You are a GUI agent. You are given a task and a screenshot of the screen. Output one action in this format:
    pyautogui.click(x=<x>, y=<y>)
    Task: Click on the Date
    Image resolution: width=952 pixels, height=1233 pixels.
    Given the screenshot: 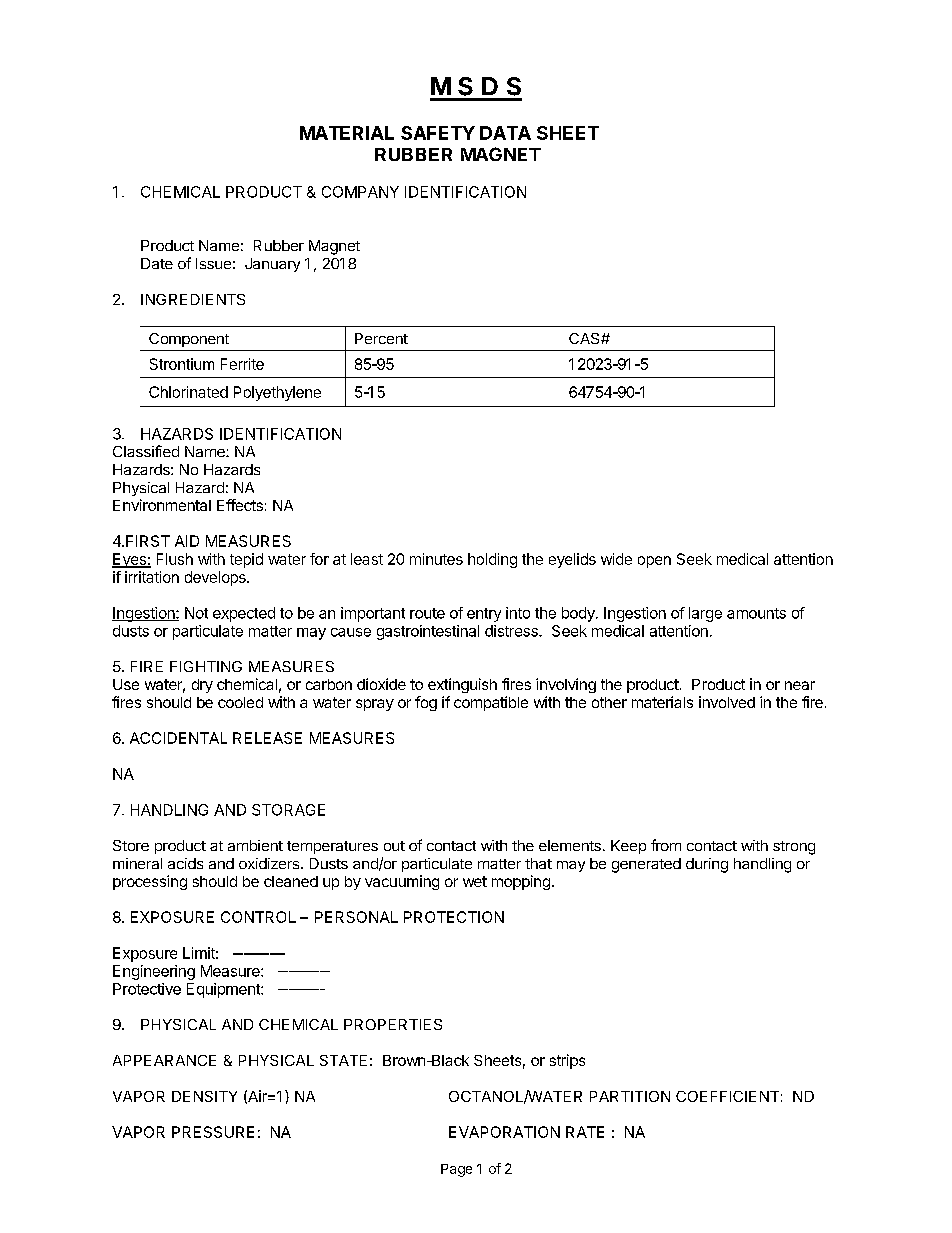 What is the action you would take?
    pyautogui.click(x=157, y=263)
